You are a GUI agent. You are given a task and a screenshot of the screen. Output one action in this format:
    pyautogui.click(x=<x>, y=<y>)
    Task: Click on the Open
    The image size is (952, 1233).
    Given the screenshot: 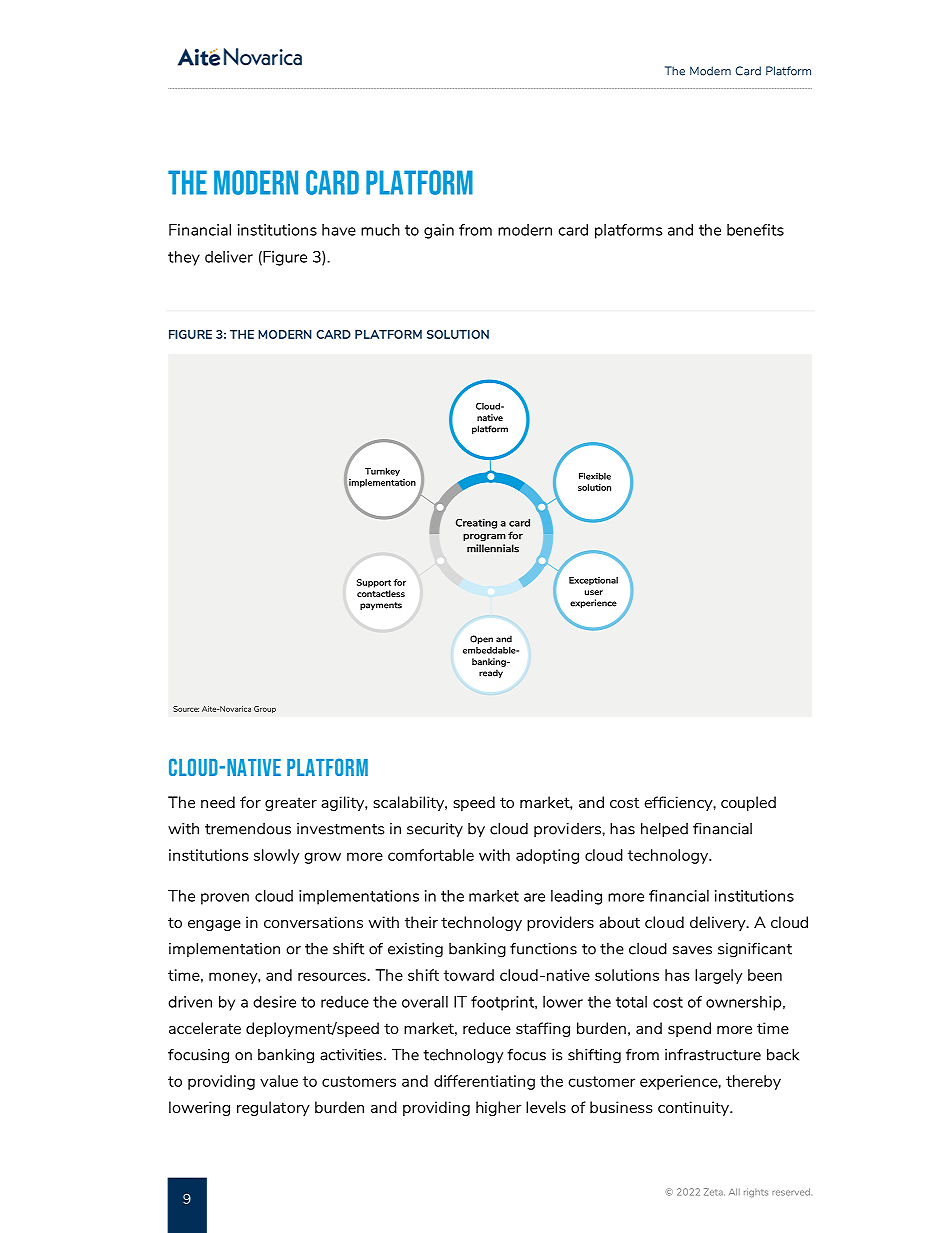 What is the action you would take?
    pyautogui.click(x=481, y=639)
